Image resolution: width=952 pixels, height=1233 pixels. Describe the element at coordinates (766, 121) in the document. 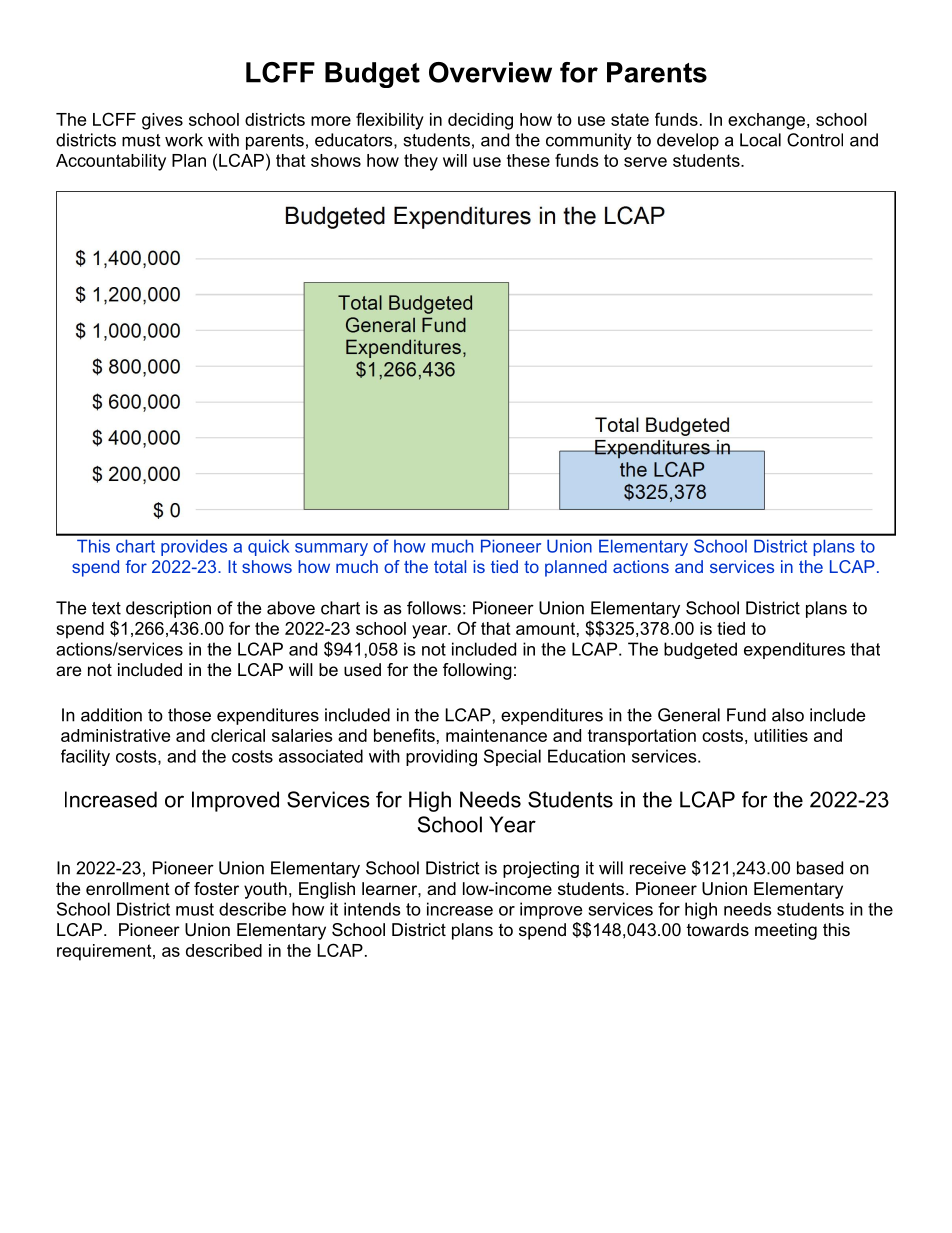

I see `exchange` at that location.
